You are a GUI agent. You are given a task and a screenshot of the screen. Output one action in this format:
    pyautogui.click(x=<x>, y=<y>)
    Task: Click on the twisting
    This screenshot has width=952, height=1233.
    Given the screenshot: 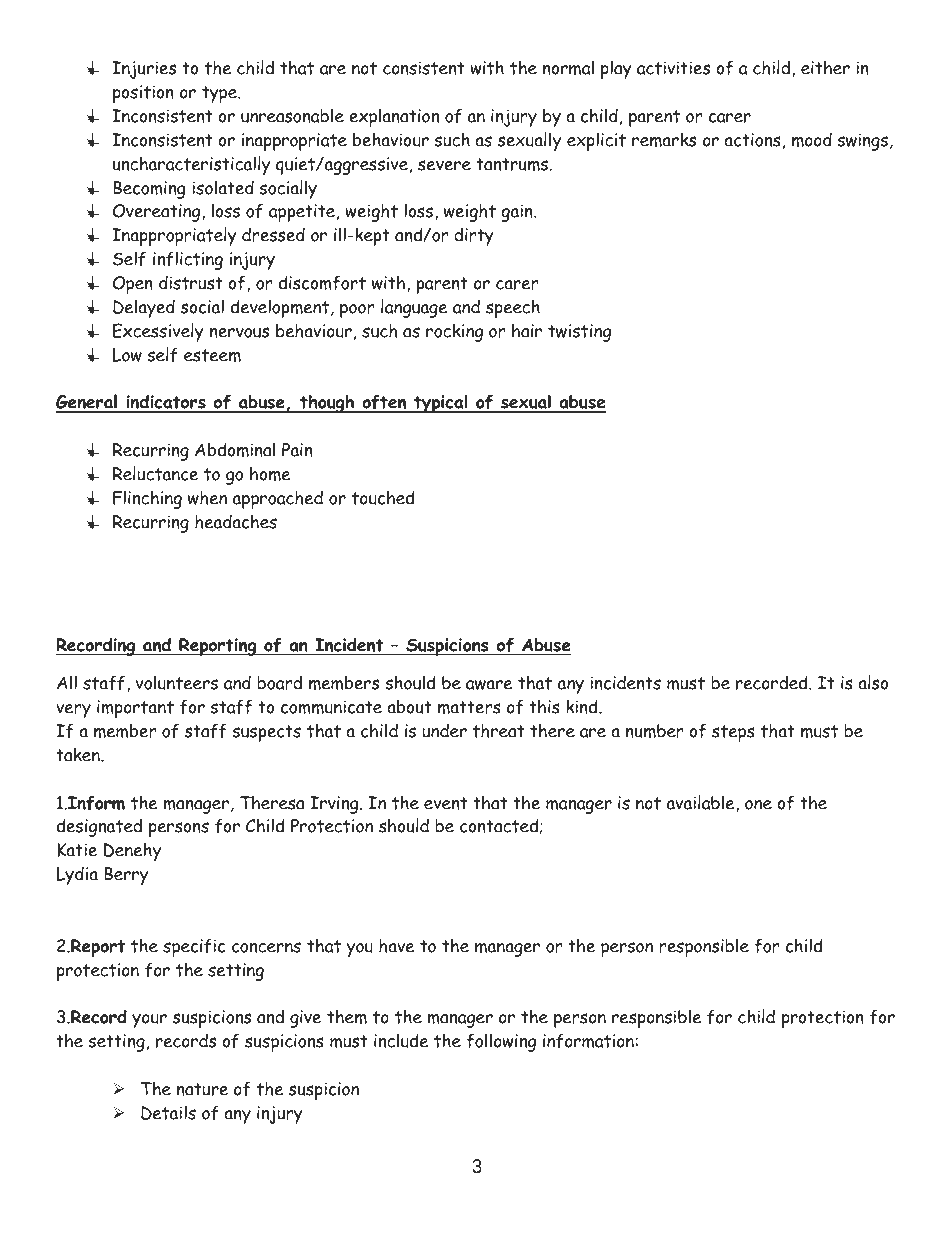 What is the action you would take?
    pyautogui.click(x=579, y=333)
